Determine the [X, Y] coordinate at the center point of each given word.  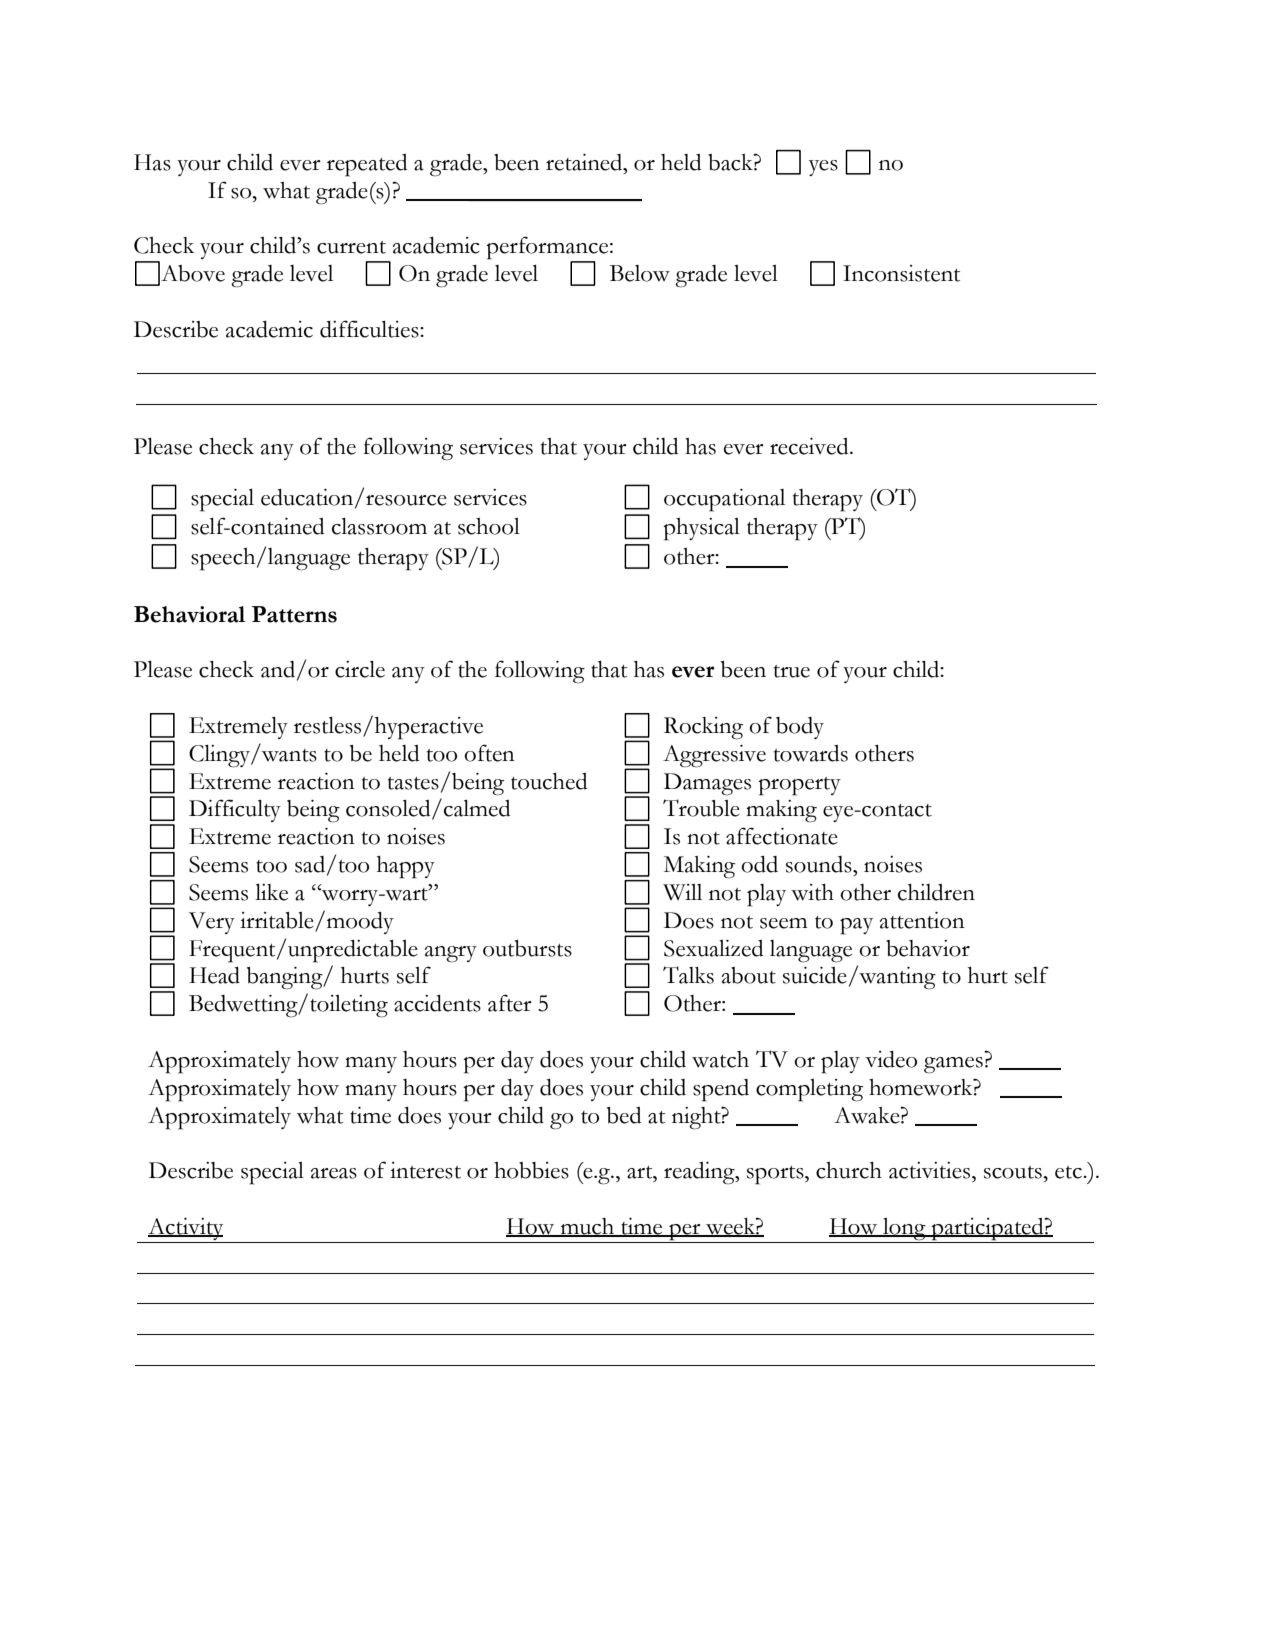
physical [701, 529]
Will [682, 892]
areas [334, 1173]
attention [922, 920]
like [271, 892]
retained [585, 162]
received [810, 446]
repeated [367, 165]
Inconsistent [901, 273]
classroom [379, 526]
